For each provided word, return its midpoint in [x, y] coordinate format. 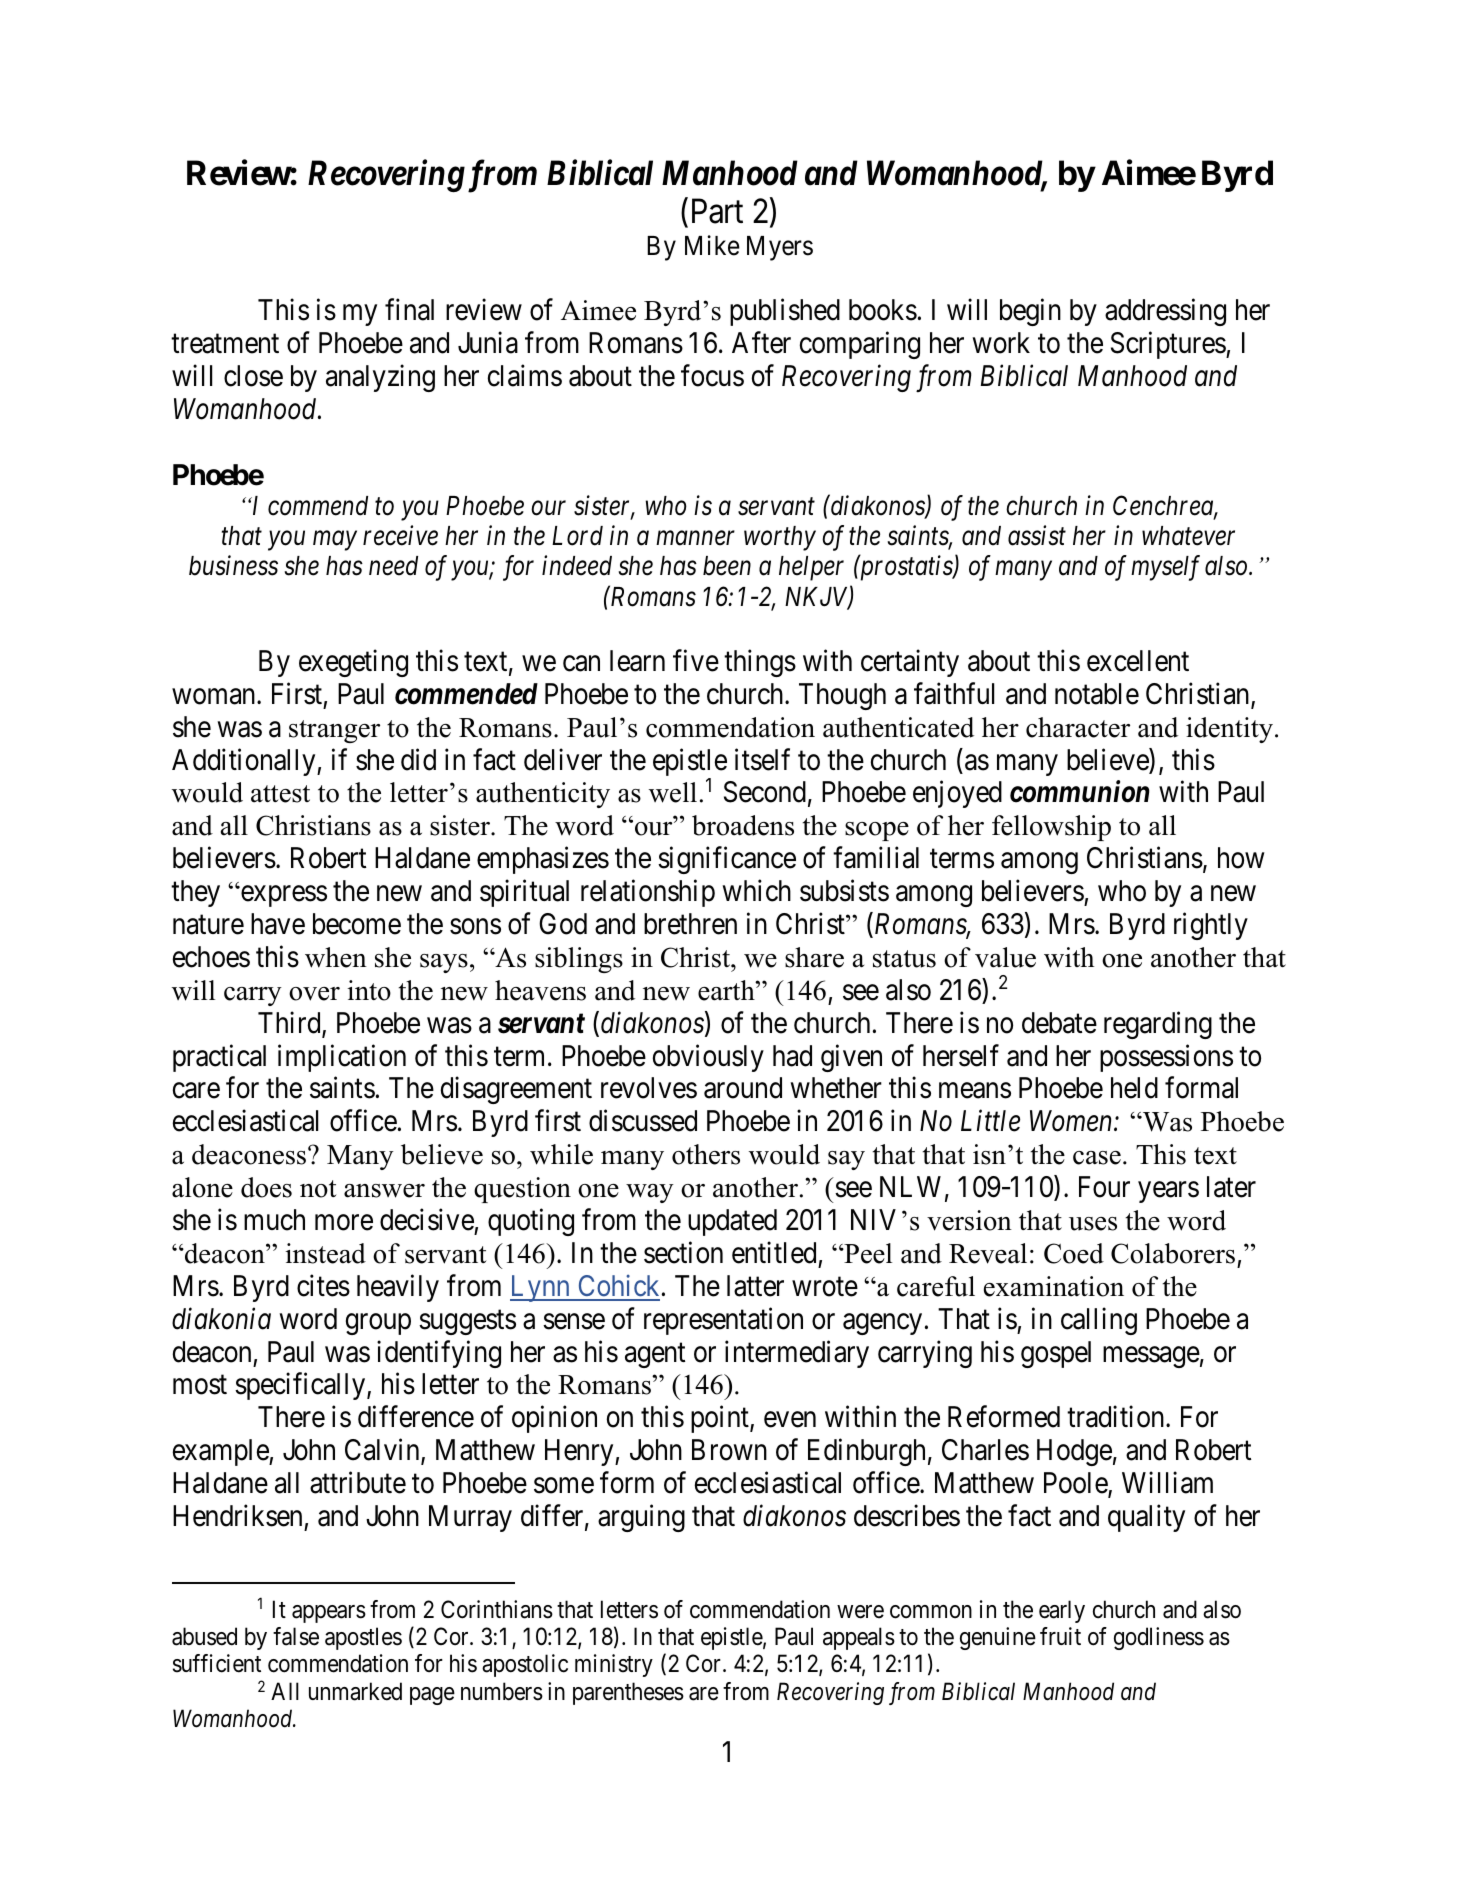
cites [323, 1285]
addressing [1165, 312]
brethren [690, 924]
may [335, 541]
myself [1165, 568]
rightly [1211, 926]
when [336, 957]
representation [723, 1321]
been [727, 566]
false [296, 1636]
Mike [712, 245]
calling [1099, 1321]
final [409, 310]
